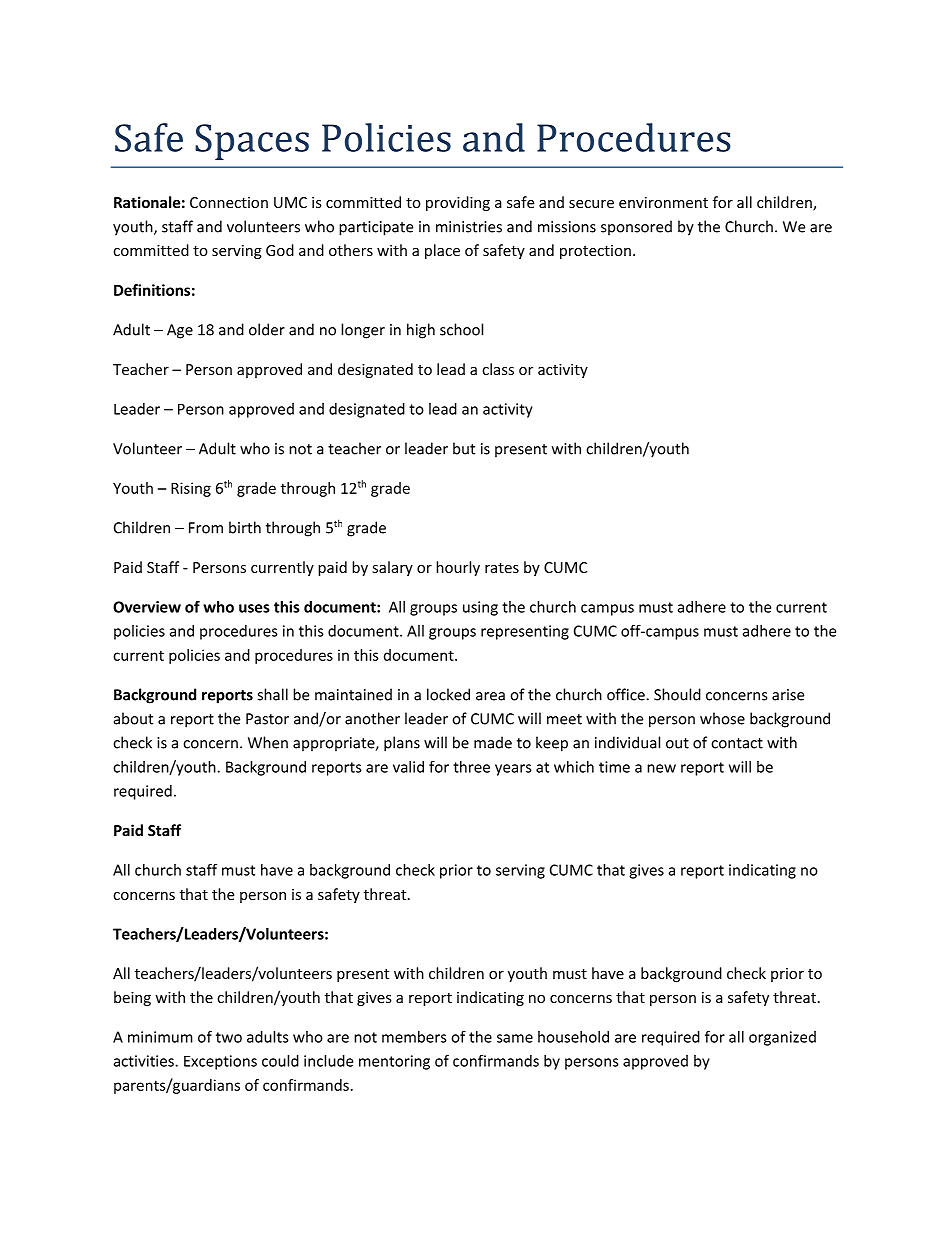  I want to click on using, so click(480, 608).
